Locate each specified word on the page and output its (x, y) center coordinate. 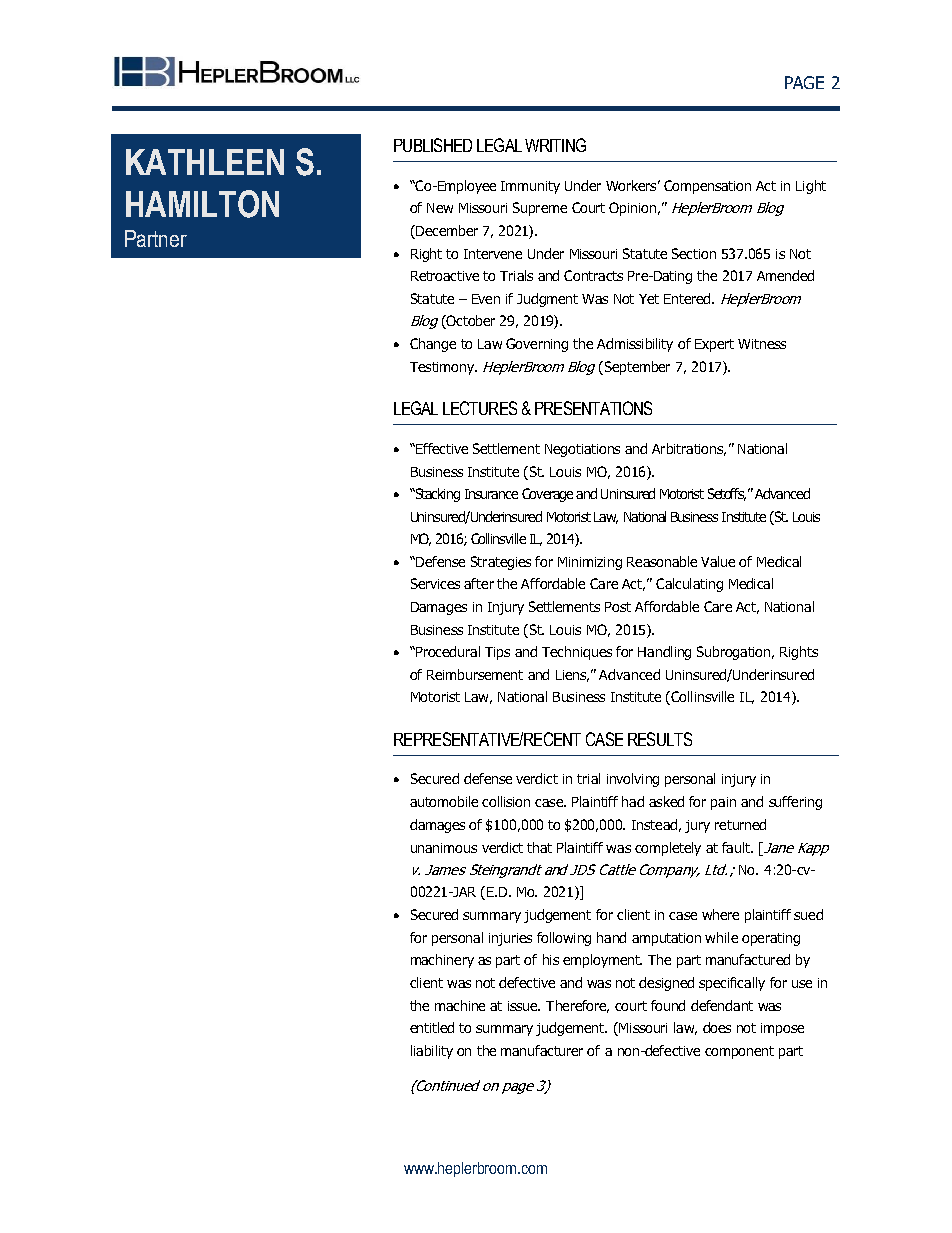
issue (524, 1006)
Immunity (530, 187)
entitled (432, 1027)
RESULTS (660, 739)
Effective (441, 448)
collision (506, 801)
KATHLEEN (205, 162)
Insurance (491, 494)
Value (718, 561)
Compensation (707, 187)
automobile (444, 801)
